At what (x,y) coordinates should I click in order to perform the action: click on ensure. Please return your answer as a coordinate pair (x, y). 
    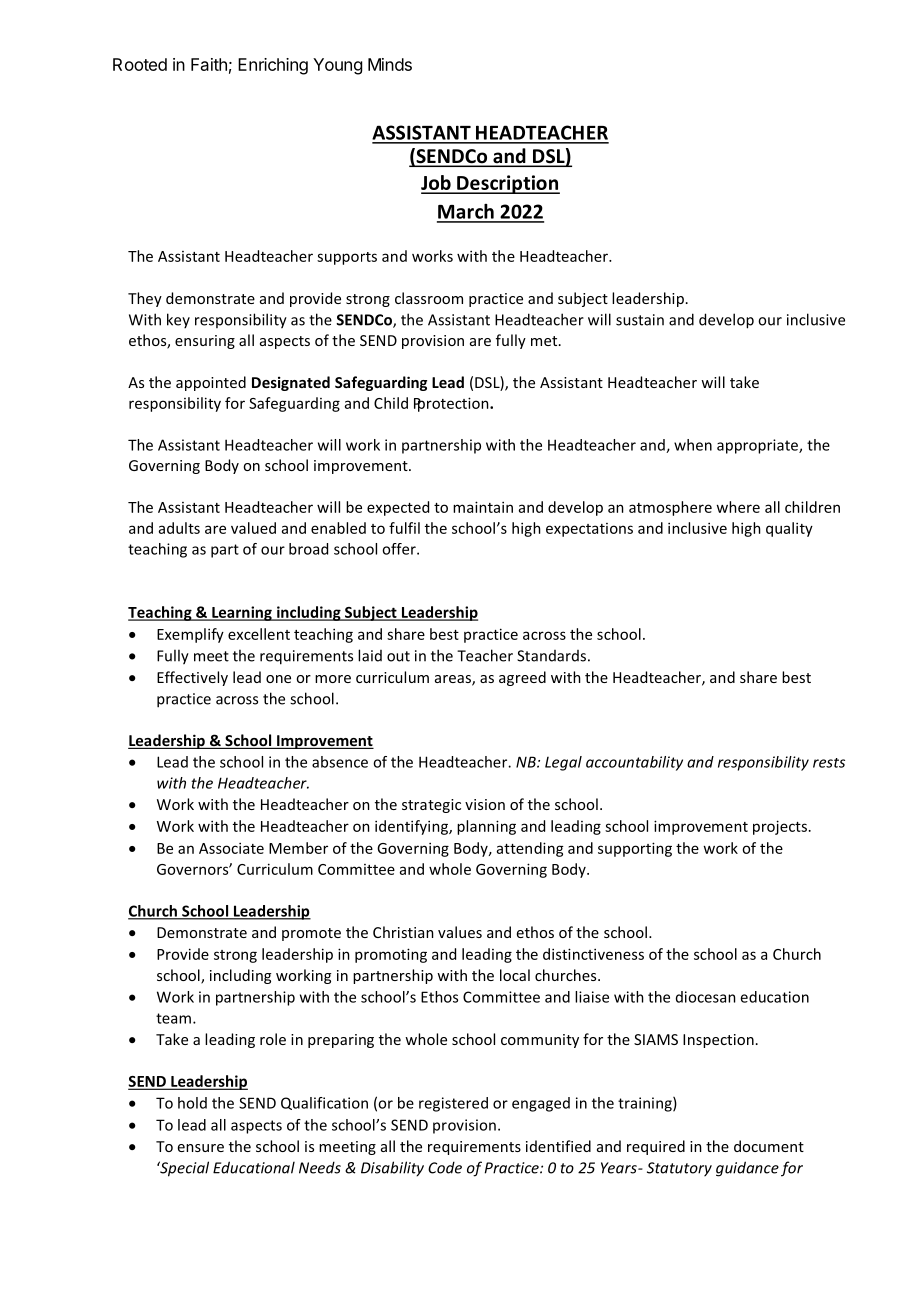
    Looking at the image, I should click on (201, 1148).
